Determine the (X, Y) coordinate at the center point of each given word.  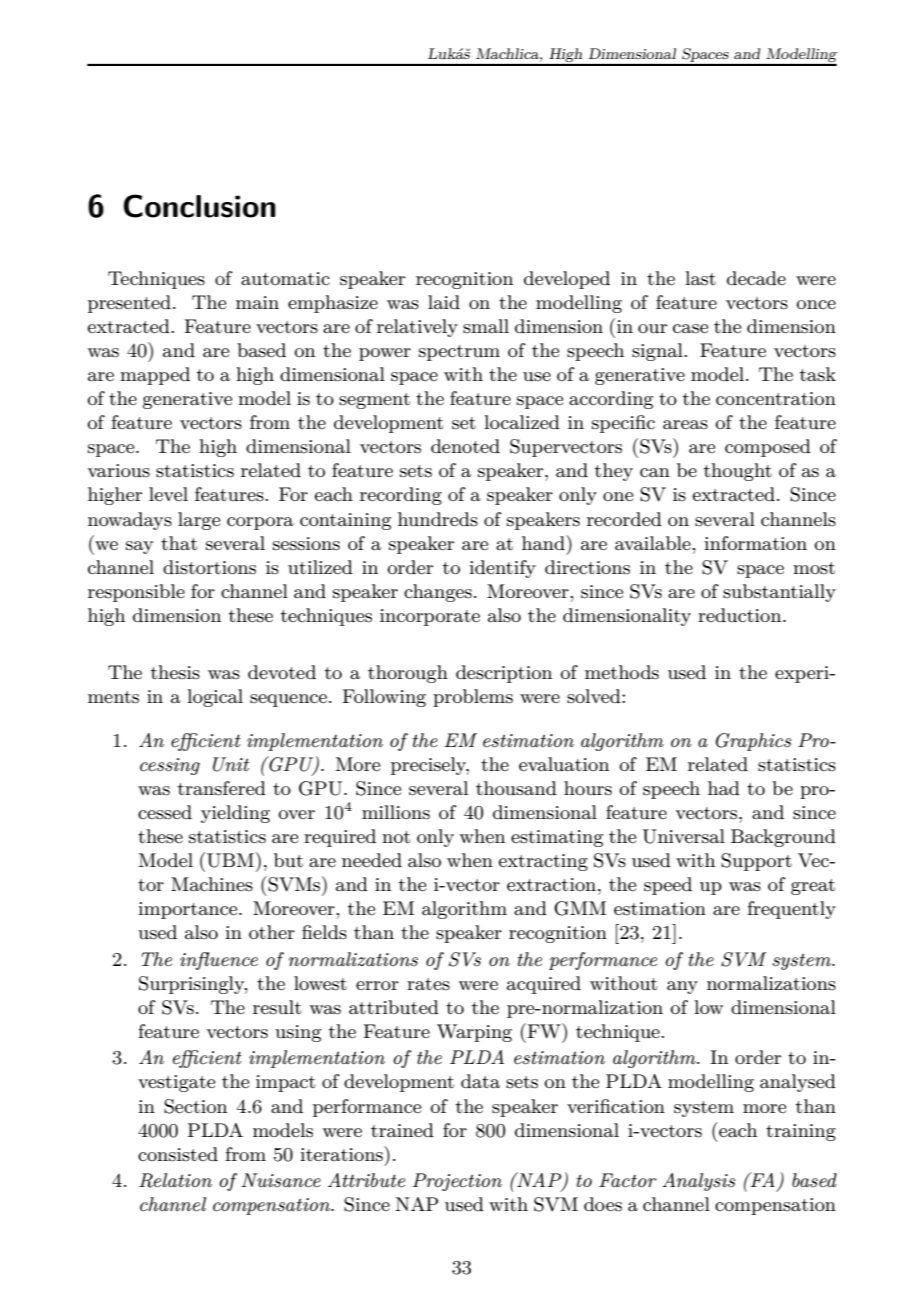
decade (756, 278)
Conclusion (200, 206)
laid (444, 302)
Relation (175, 1180)
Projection (457, 1182)
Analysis (698, 1182)
